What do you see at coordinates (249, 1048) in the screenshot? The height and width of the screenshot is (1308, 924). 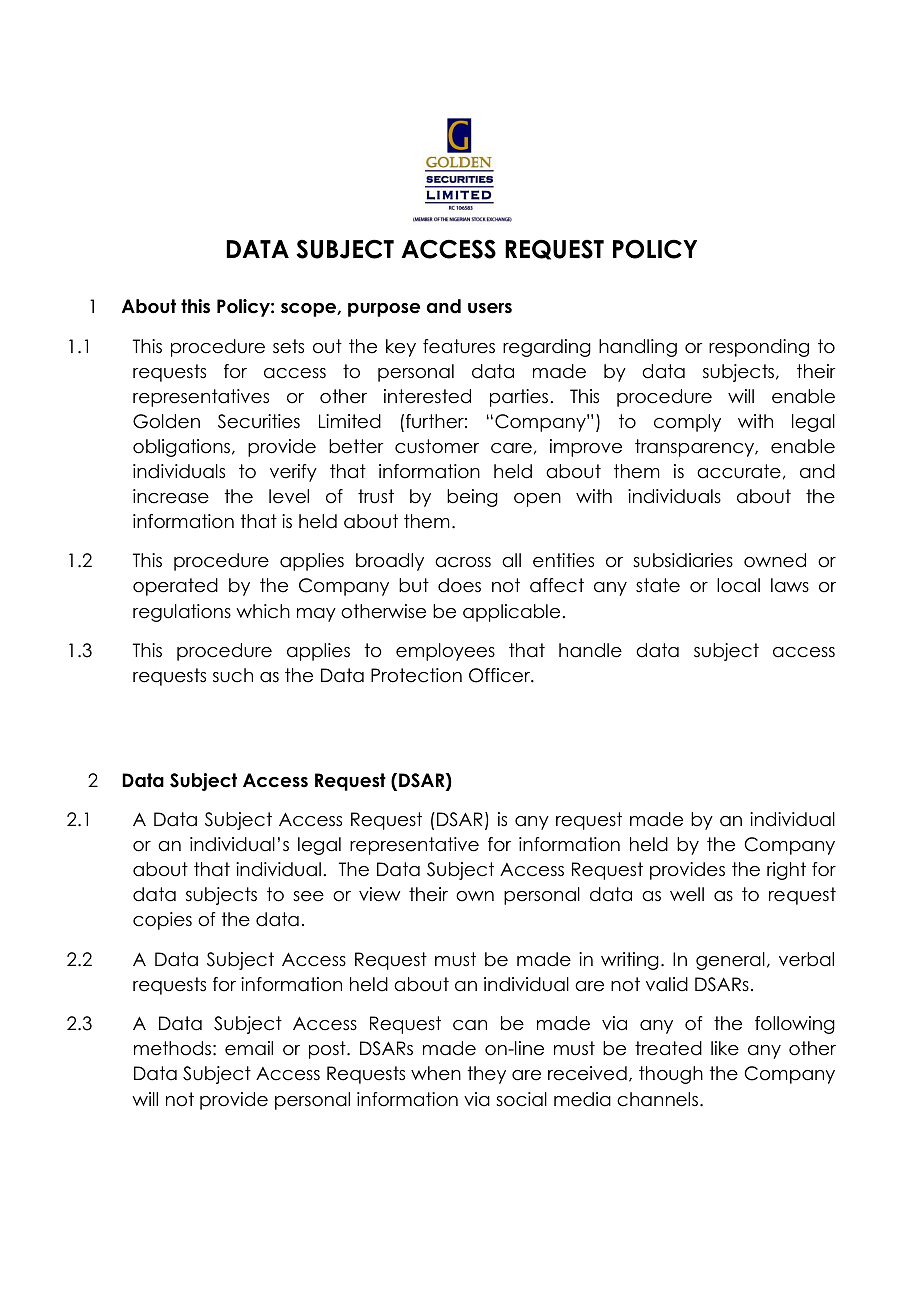 I see `email` at bounding box center [249, 1048].
